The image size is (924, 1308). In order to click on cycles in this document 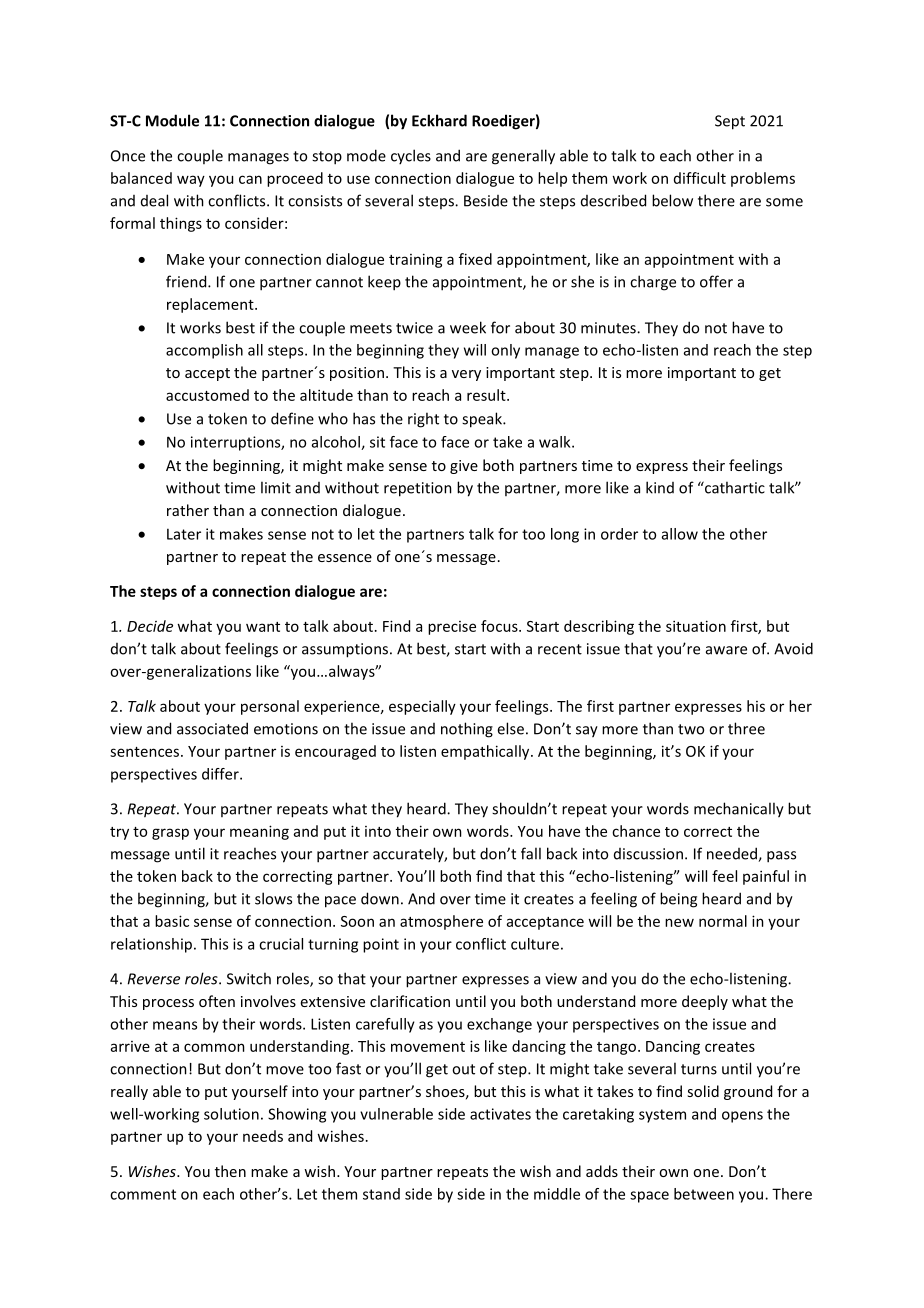, I will do `click(411, 156)`.
